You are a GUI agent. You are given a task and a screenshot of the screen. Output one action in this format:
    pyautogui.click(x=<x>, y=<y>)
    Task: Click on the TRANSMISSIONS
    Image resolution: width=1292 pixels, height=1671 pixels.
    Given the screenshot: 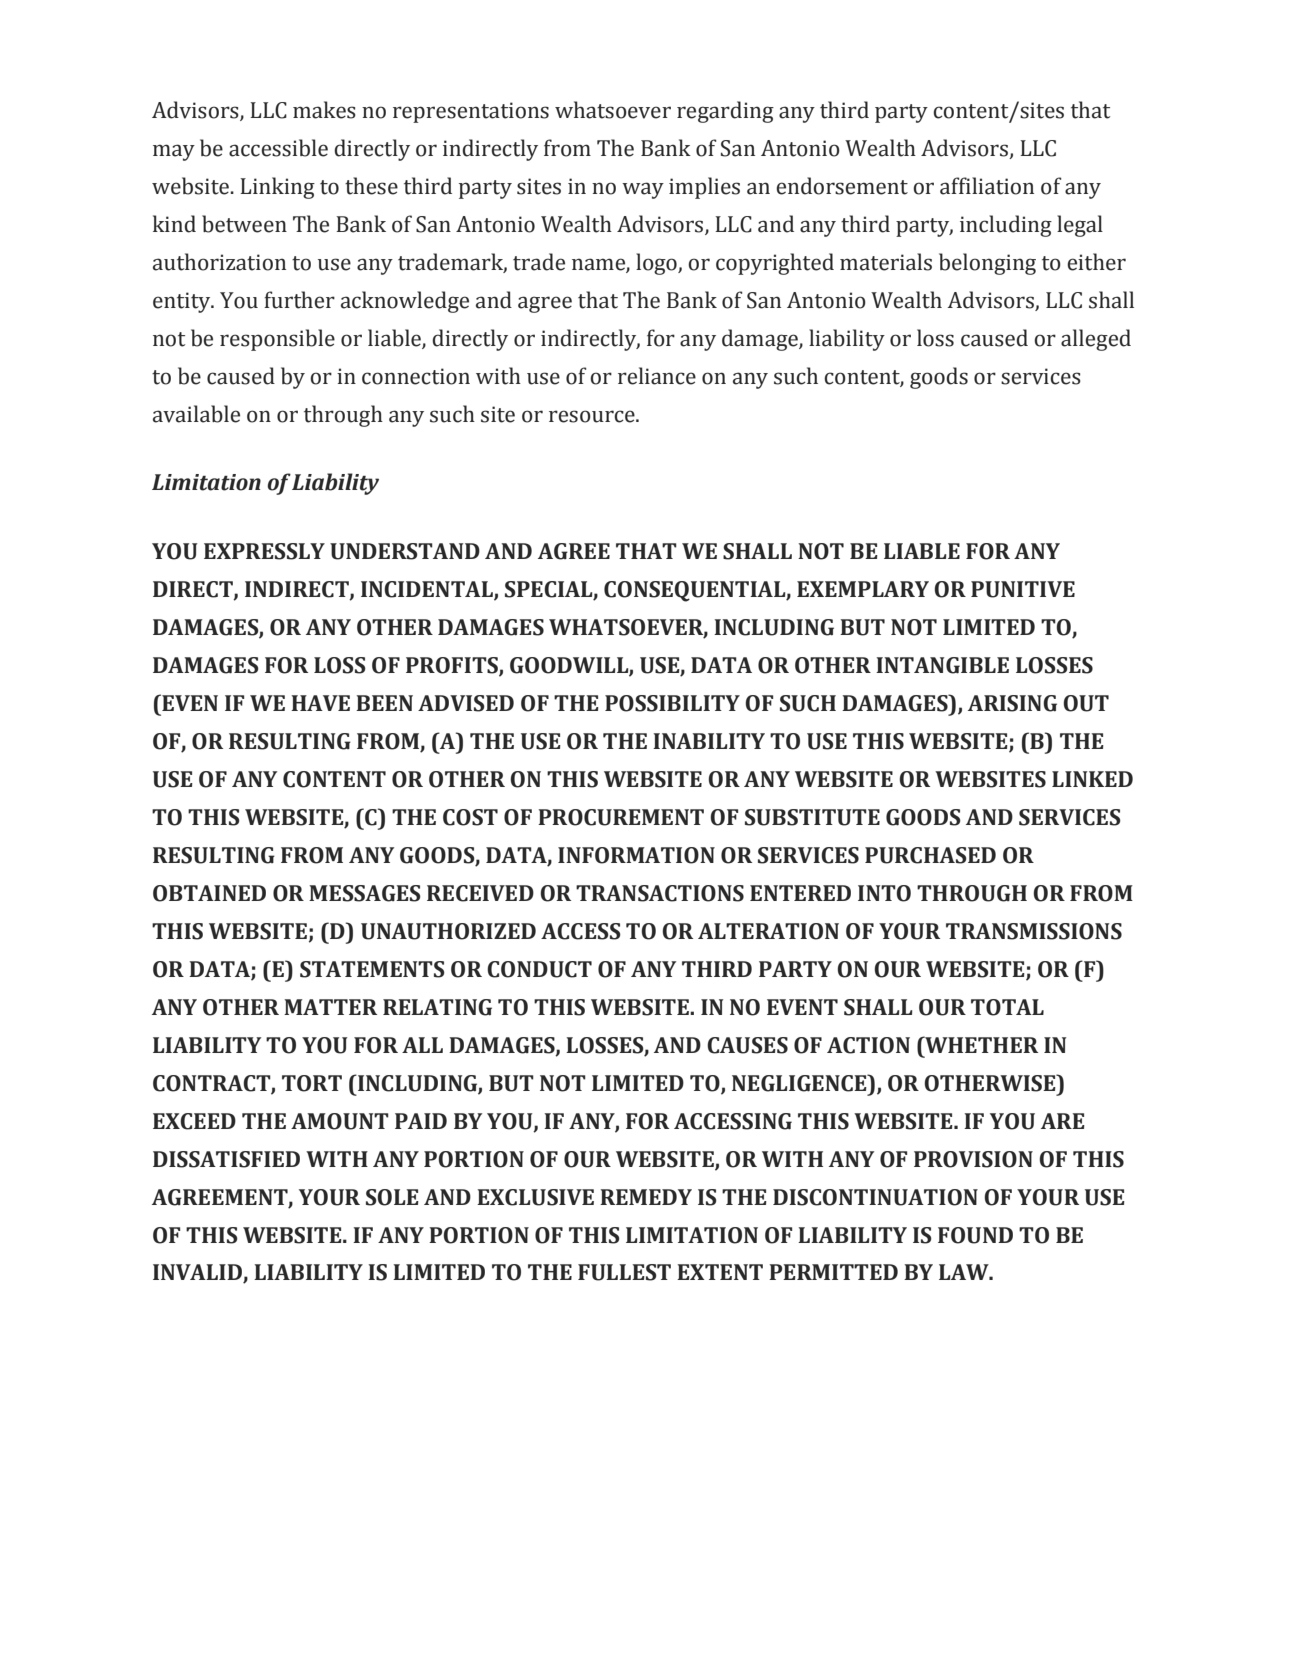 What is the action you would take?
    pyautogui.click(x=1034, y=931)
